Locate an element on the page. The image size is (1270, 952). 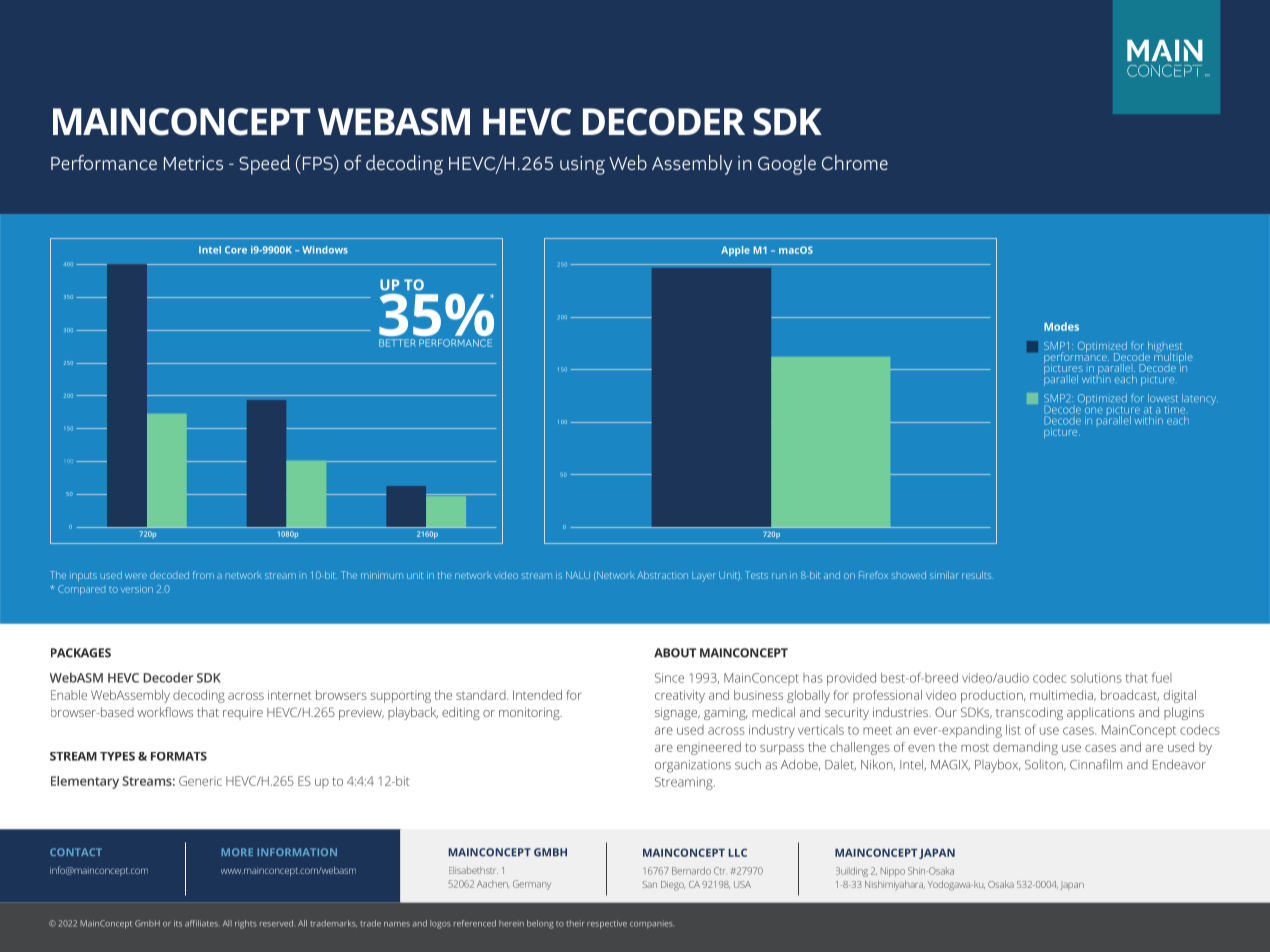
ABOUT is located at coordinates (675, 653).
